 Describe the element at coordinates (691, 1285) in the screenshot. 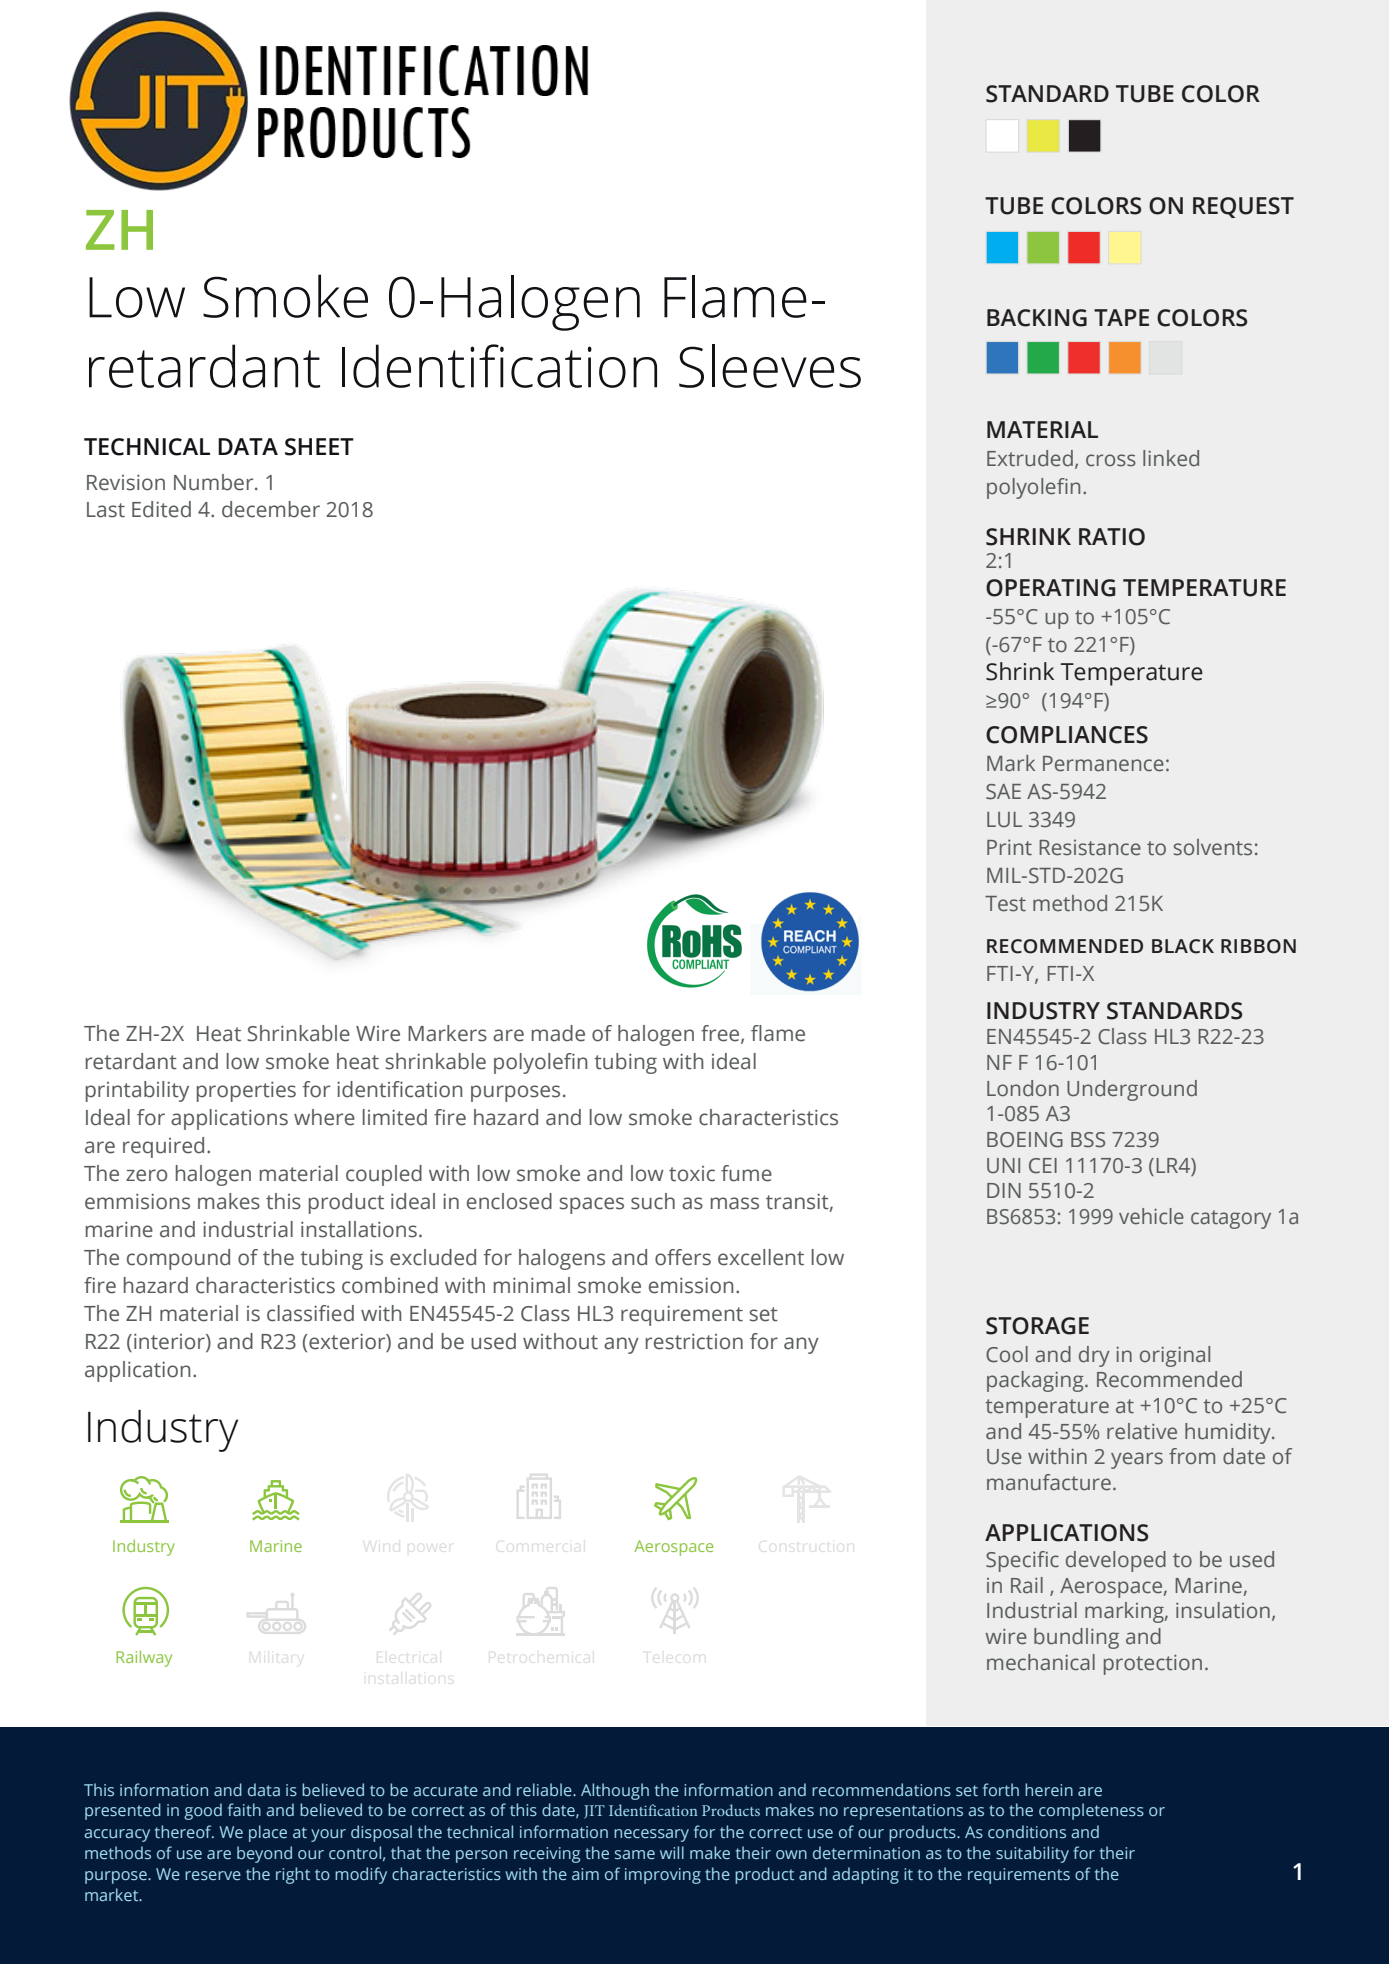

I see `emission` at that location.
